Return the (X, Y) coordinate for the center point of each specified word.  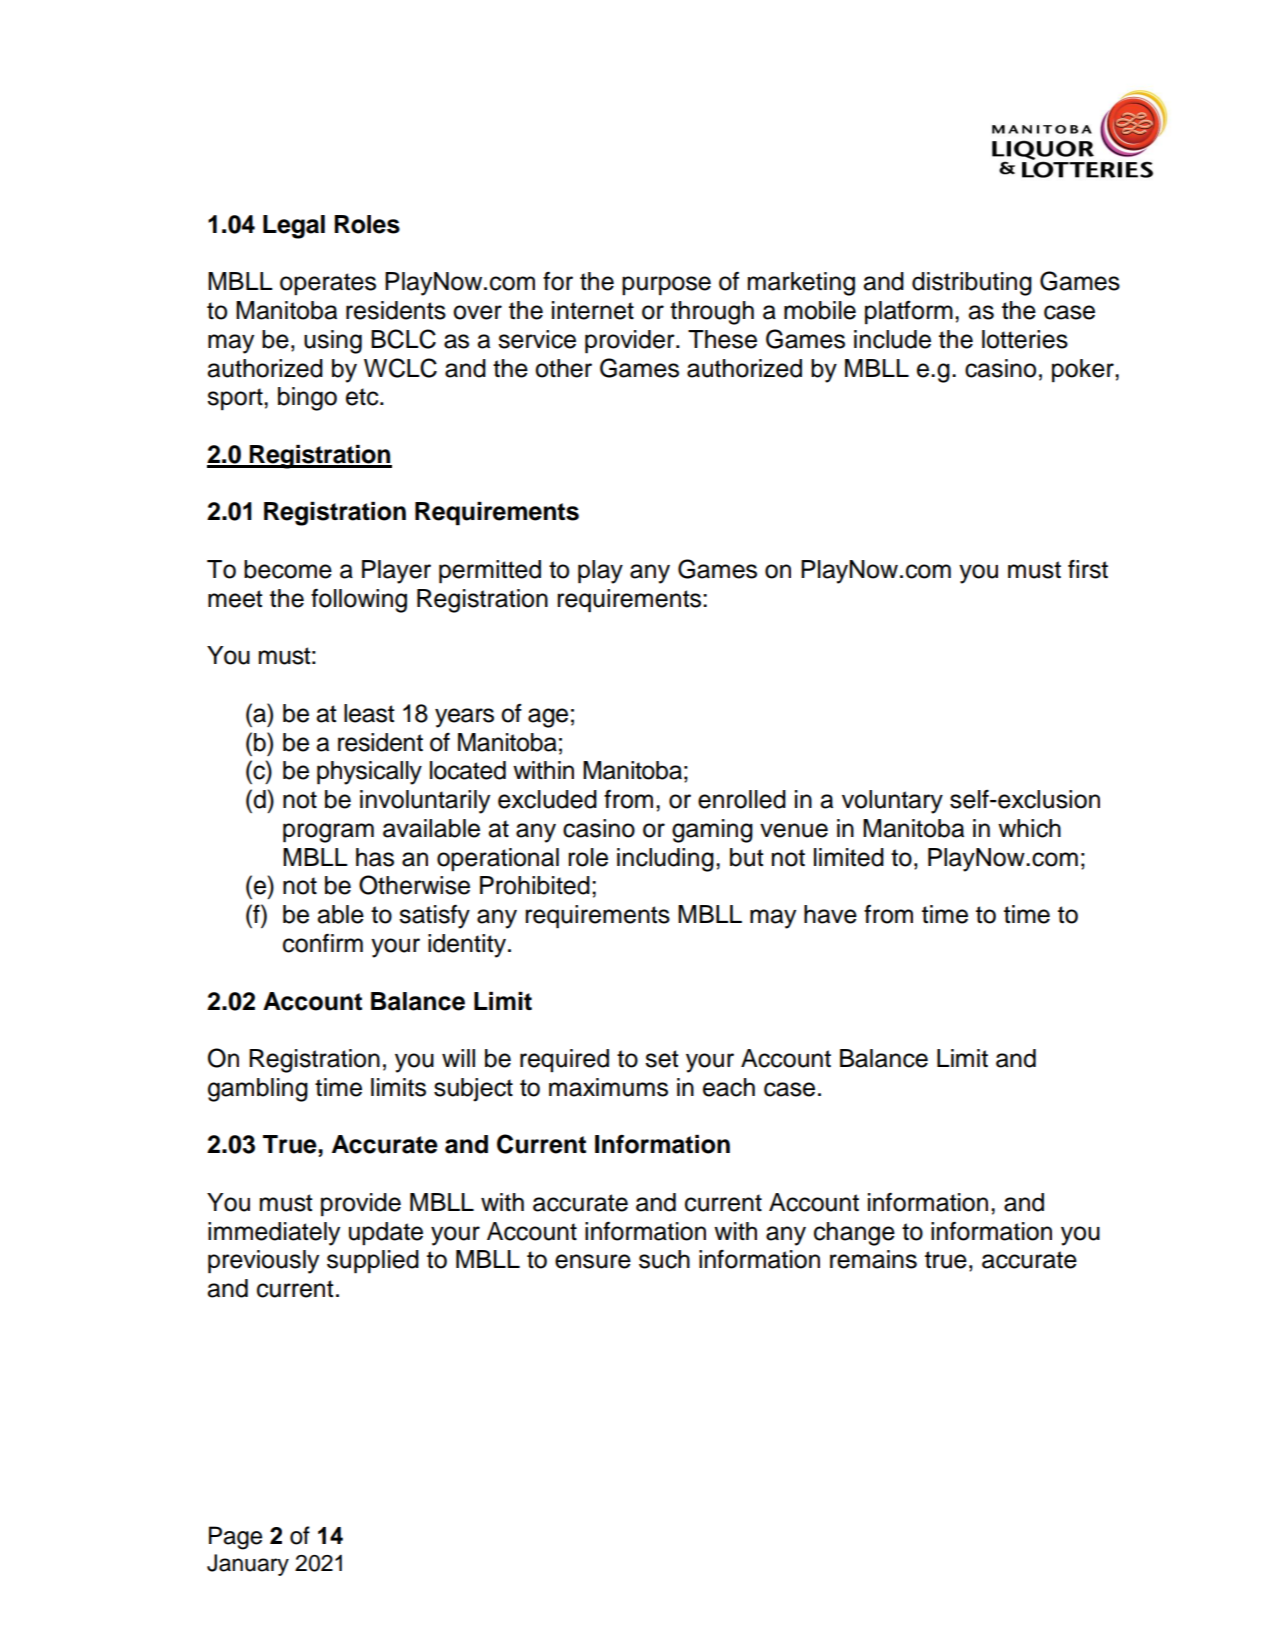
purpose (666, 286)
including (665, 860)
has (375, 857)
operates (328, 284)
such (664, 1259)
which (1029, 828)
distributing (972, 284)
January (248, 1565)
